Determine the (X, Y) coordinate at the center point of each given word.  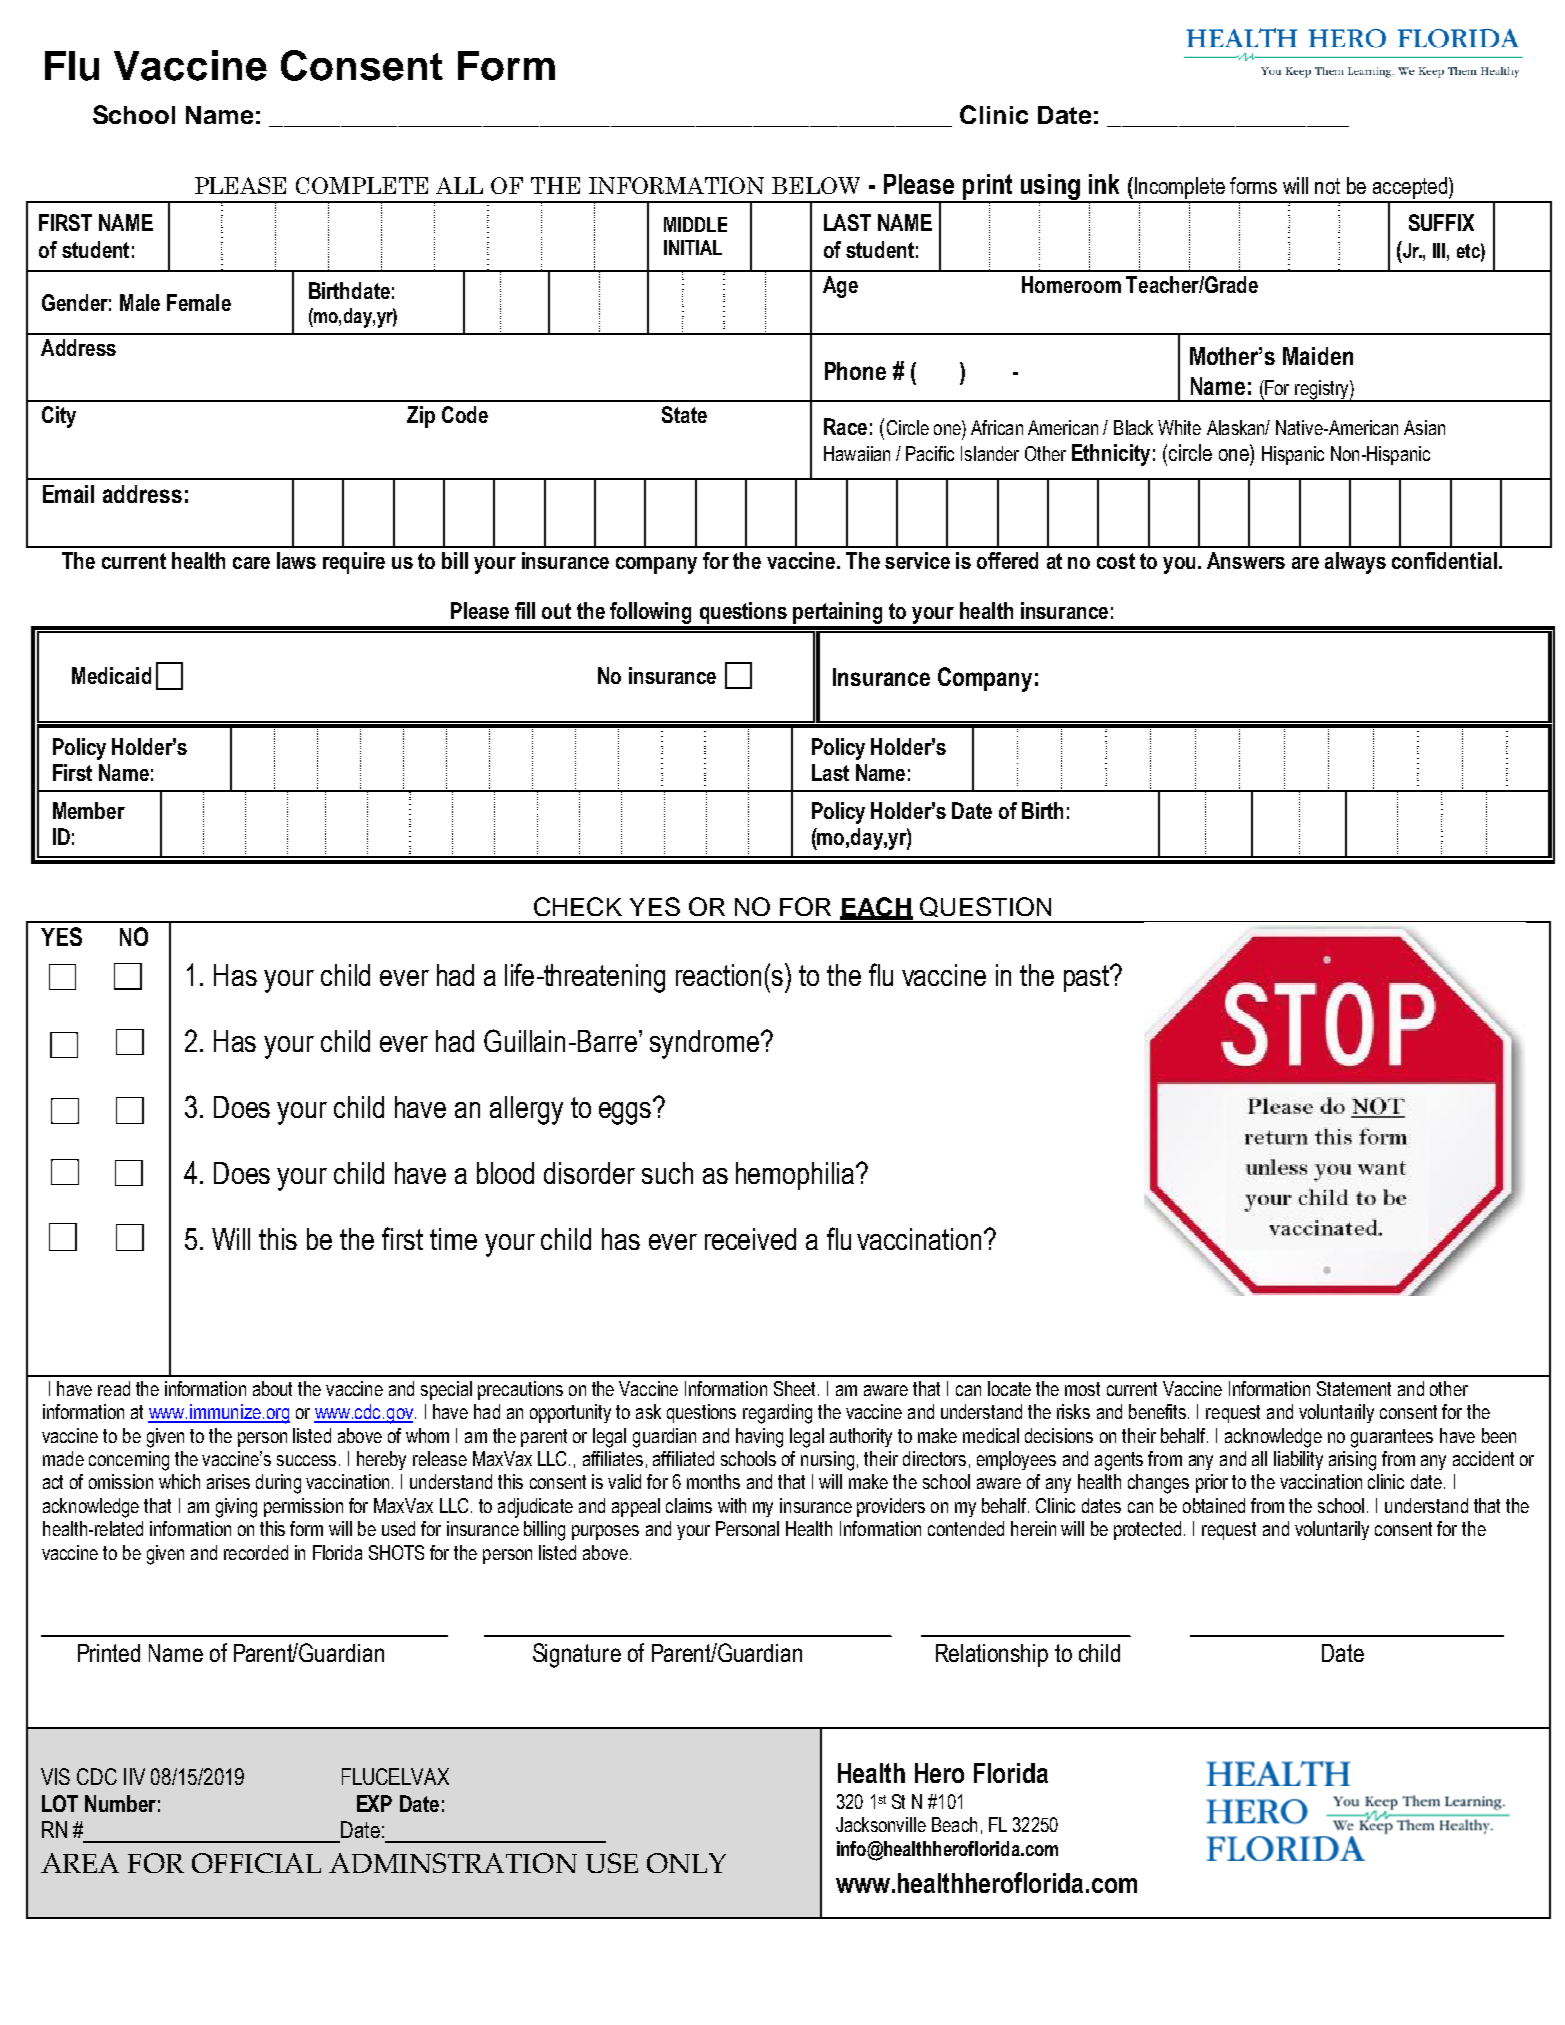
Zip (421, 417)
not (1327, 186)
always (1355, 563)
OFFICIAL (256, 1863)
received (750, 1239)
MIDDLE (695, 224)
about (272, 1388)
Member (89, 810)
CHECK (578, 906)
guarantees (1392, 1438)
